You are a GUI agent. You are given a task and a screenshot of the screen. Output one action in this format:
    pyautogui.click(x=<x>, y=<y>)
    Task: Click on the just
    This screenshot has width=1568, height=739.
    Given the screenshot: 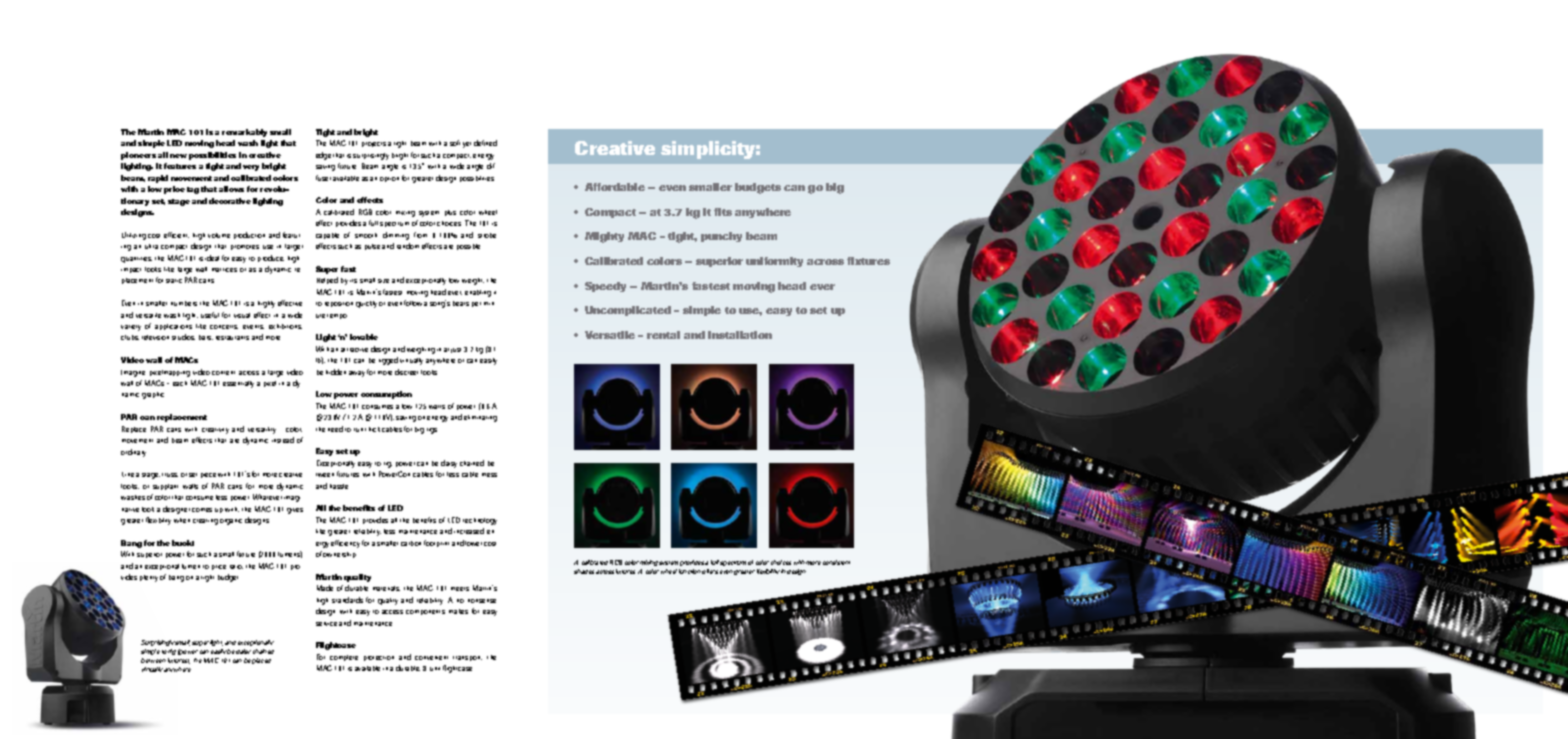 What is the action you would take?
    pyautogui.click(x=456, y=350)
